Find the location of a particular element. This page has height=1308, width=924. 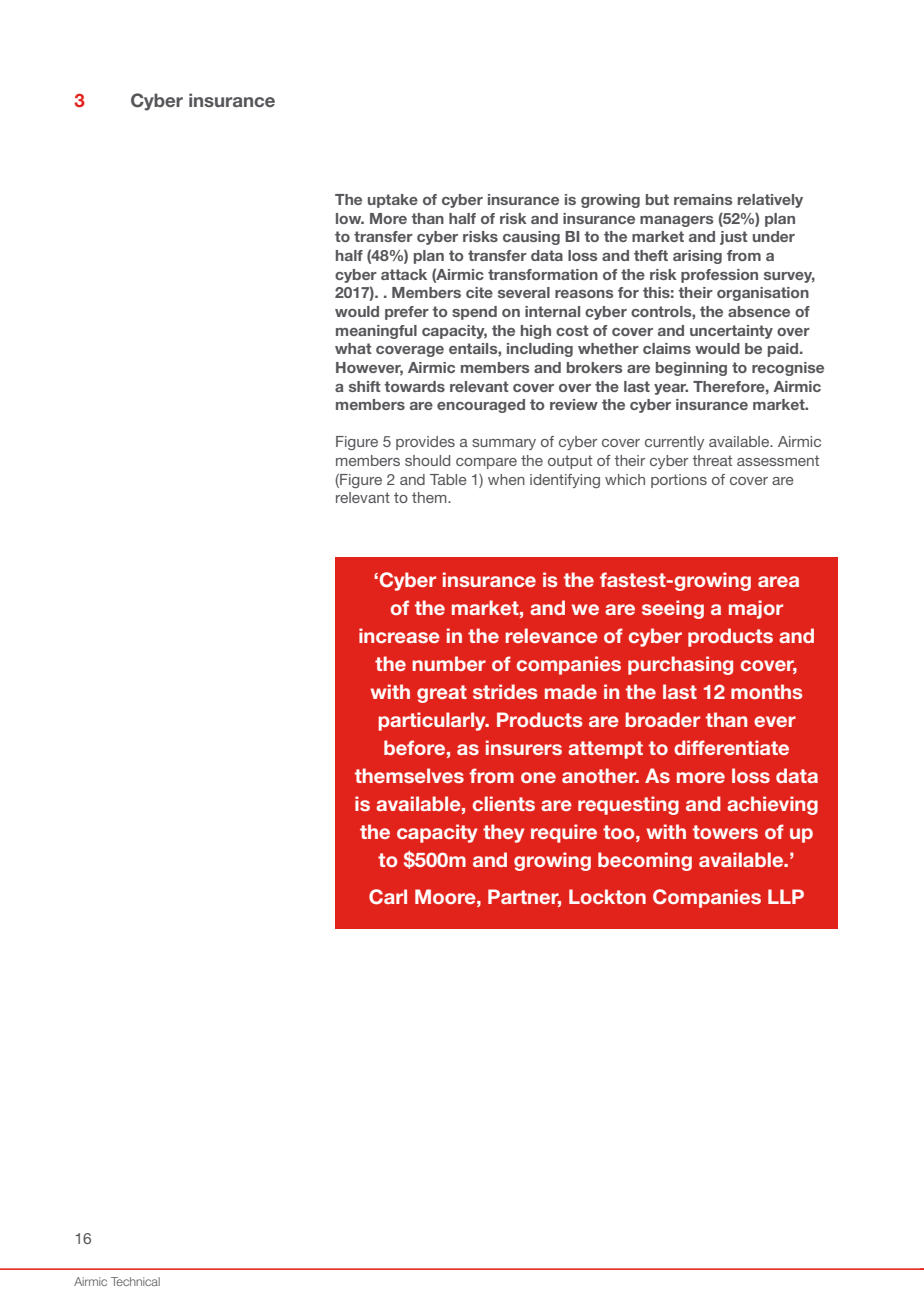

uptake is located at coordinates (393, 201).
